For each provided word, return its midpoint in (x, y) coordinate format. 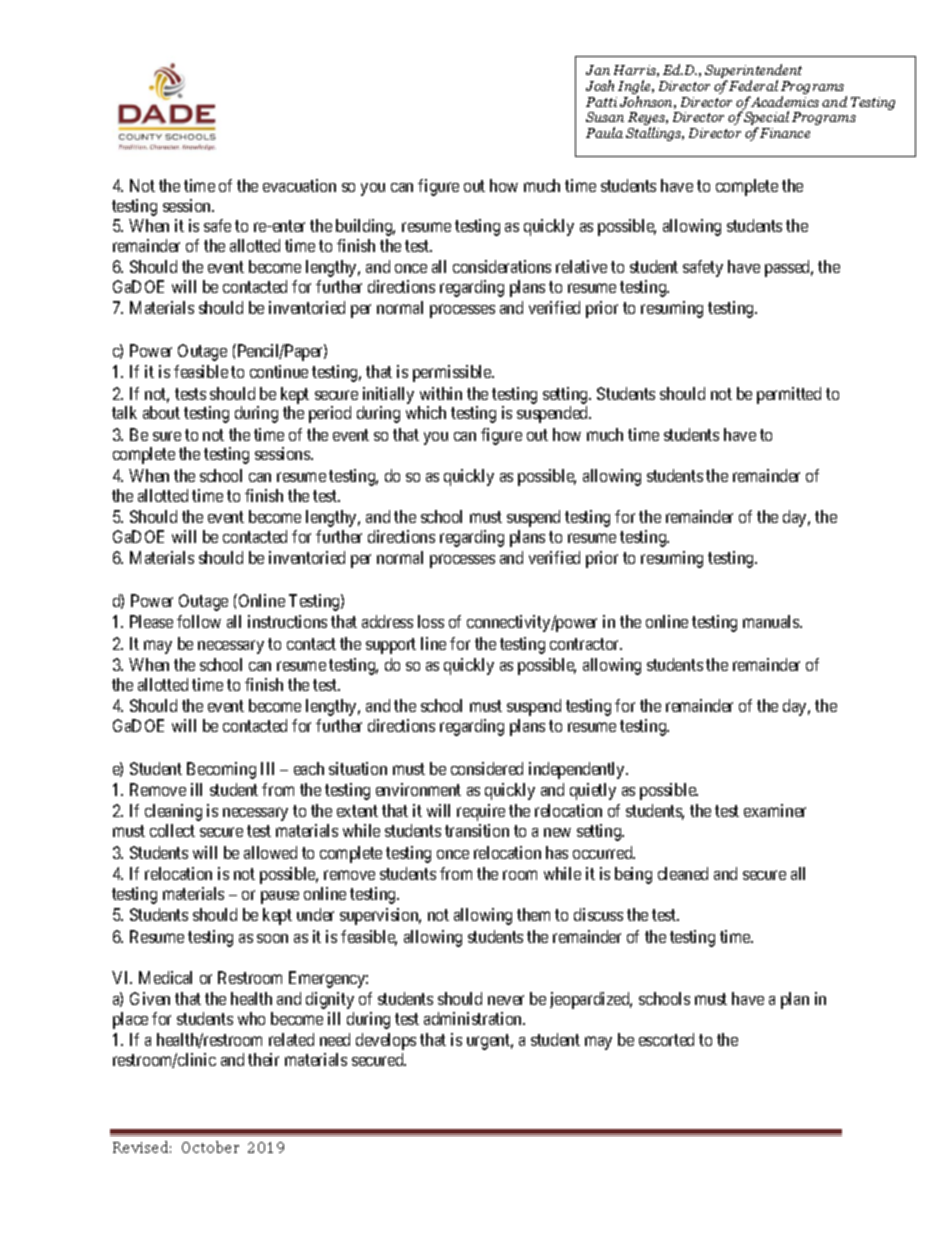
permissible (453, 373)
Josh (600, 85)
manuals (772, 621)
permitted (789, 395)
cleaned (683, 873)
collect (172, 830)
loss (431, 621)
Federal (753, 85)
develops (386, 1041)
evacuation (299, 185)
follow (199, 621)
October (210, 1147)
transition (477, 830)
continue (279, 371)
